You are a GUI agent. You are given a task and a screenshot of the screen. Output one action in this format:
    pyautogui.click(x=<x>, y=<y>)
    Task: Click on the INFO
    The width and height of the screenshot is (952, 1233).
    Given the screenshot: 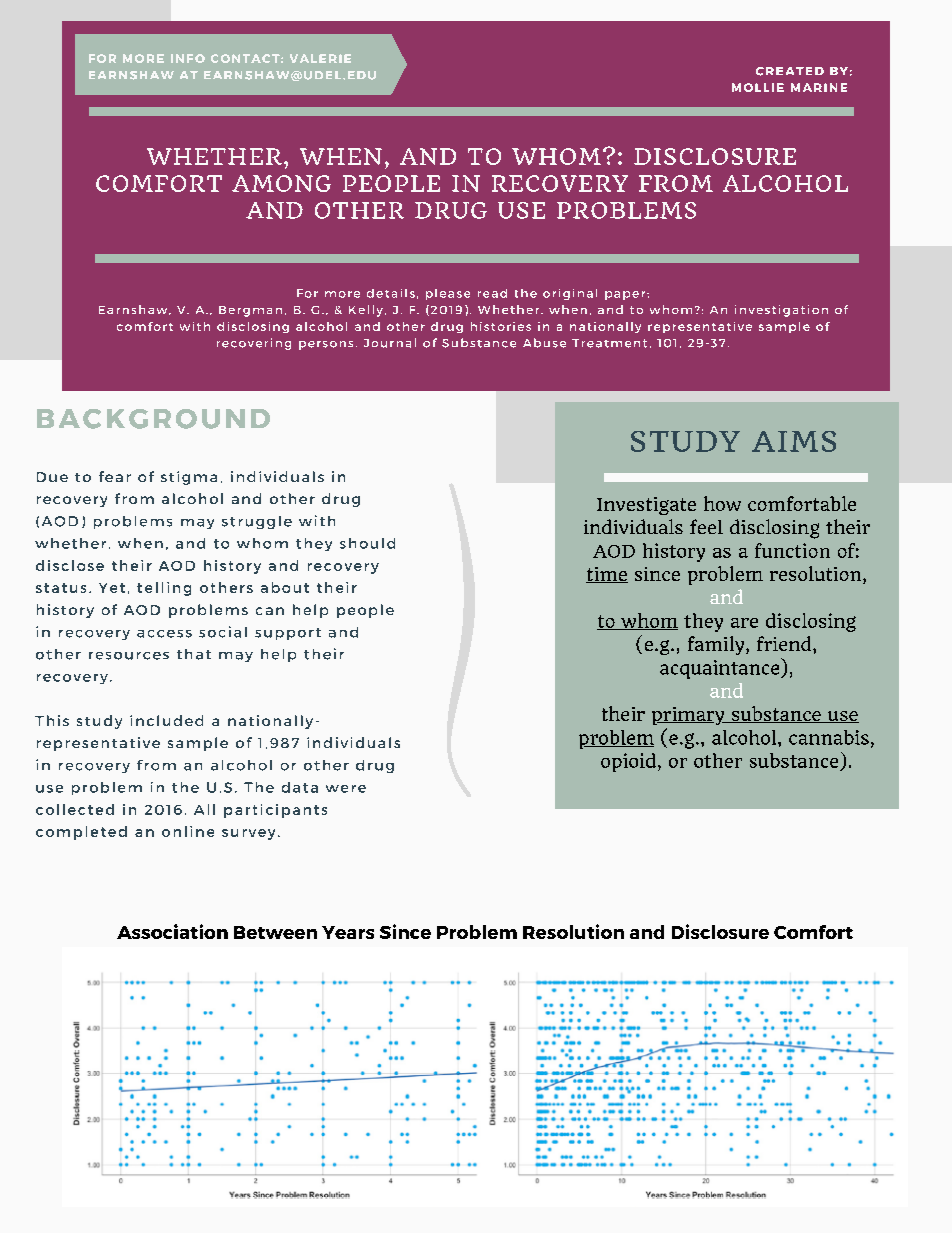 What is the action you would take?
    pyautogui.click(x=188, y=58)
